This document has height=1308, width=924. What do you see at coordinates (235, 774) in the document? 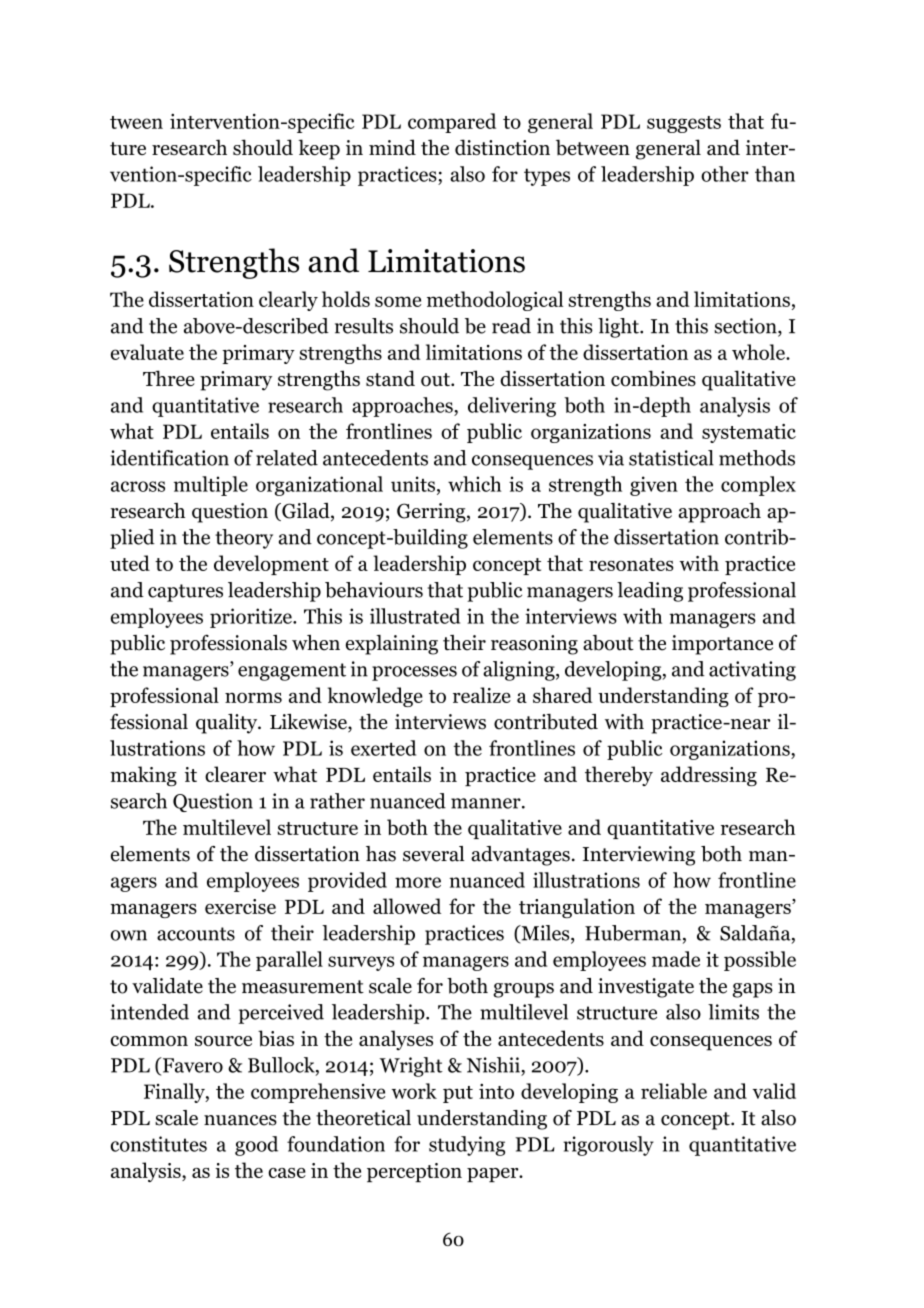
I see `clearer` at bounding box center [235, 774].
